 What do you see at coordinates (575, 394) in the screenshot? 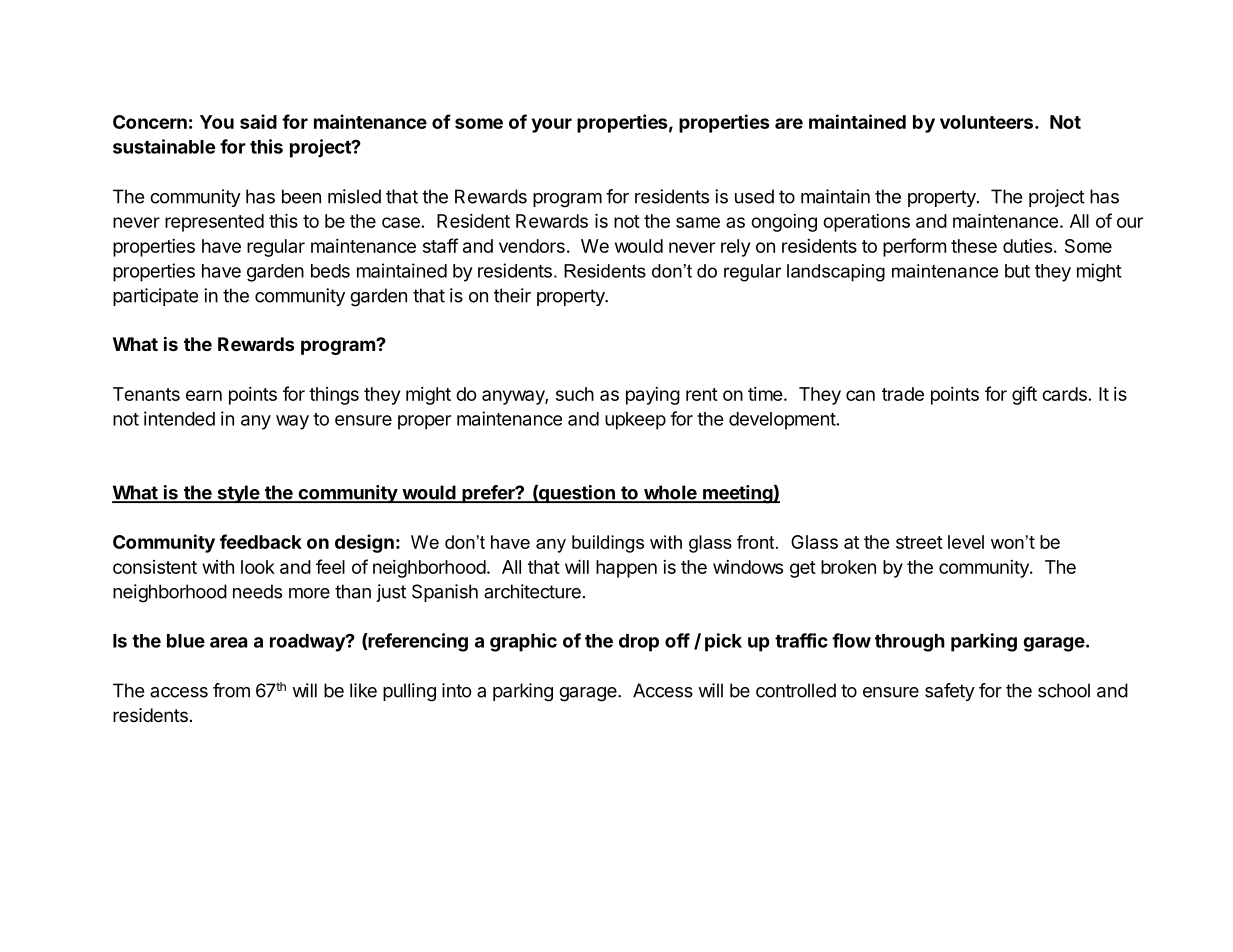
I see `such` at bounding box center [575, 394].
